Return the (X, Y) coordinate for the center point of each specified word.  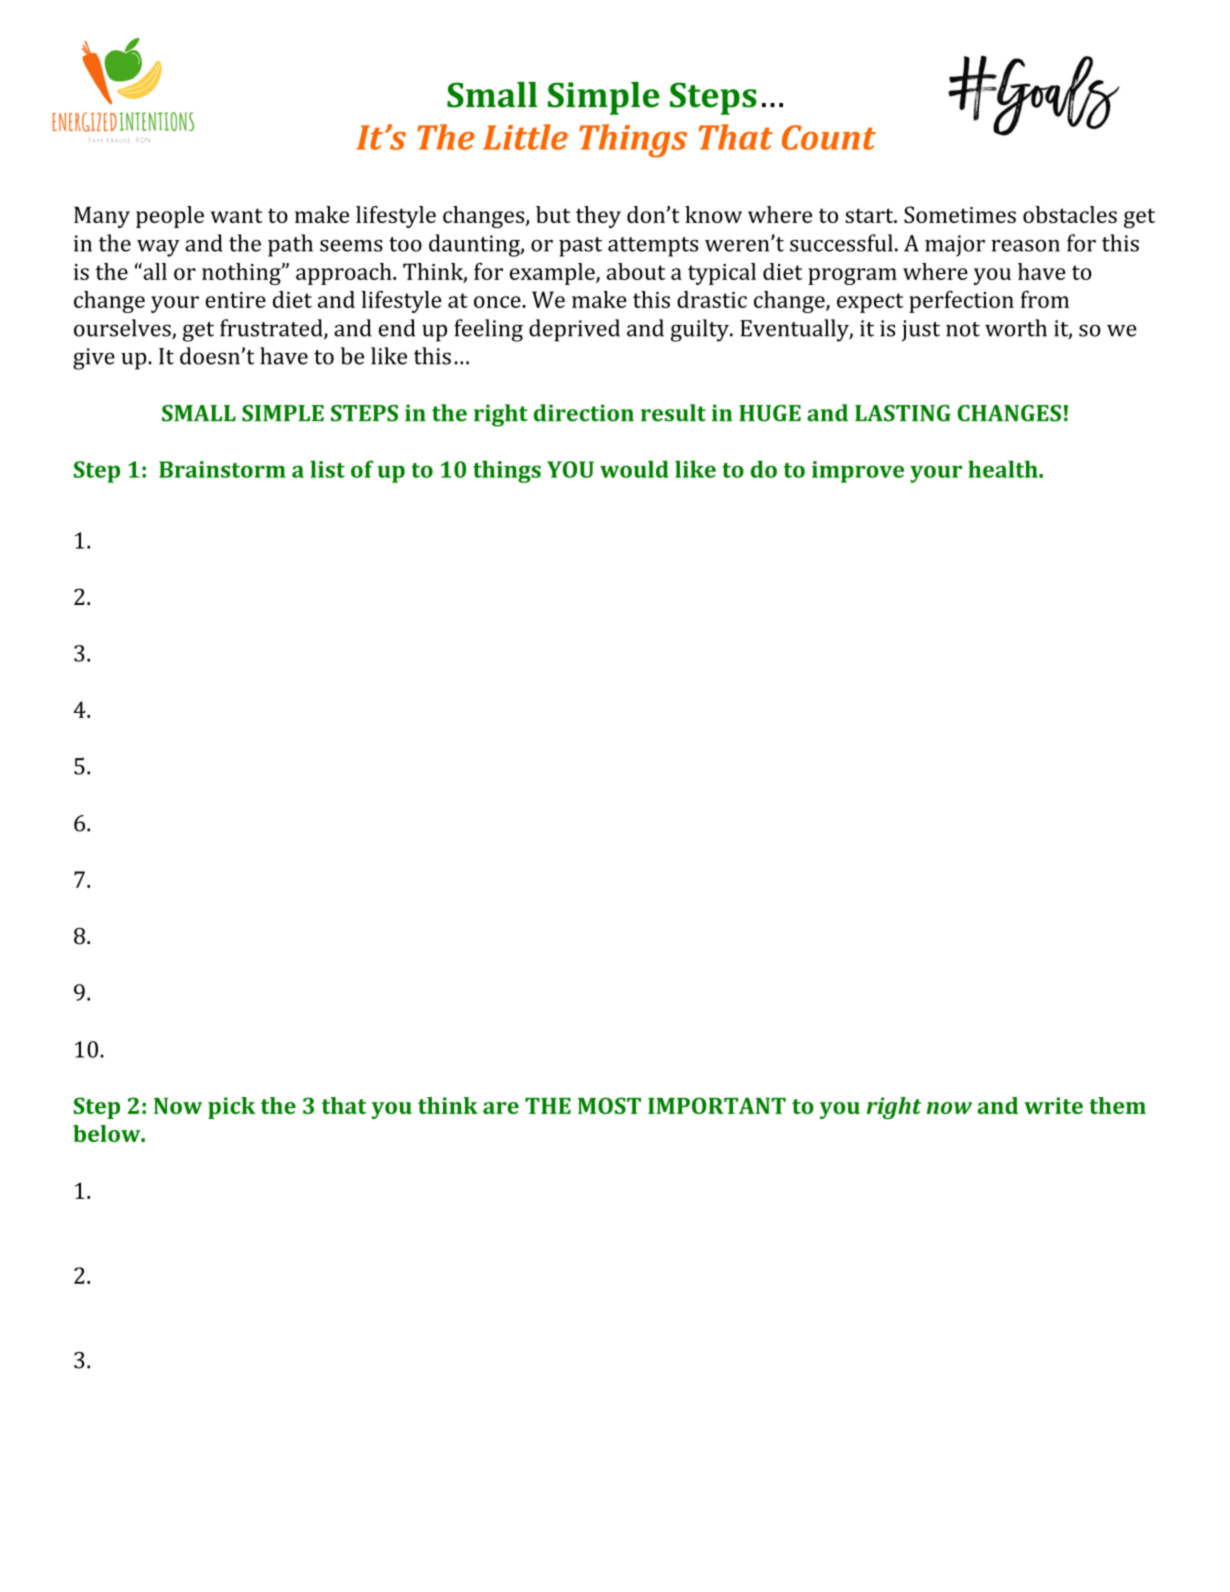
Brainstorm (222, 469)
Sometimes (960, 214)
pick (232, 1108)
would (634, 469)
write (1053, 1105)
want (237, 215)
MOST (609, 1105)
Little (525, 137)
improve (858, 472)
